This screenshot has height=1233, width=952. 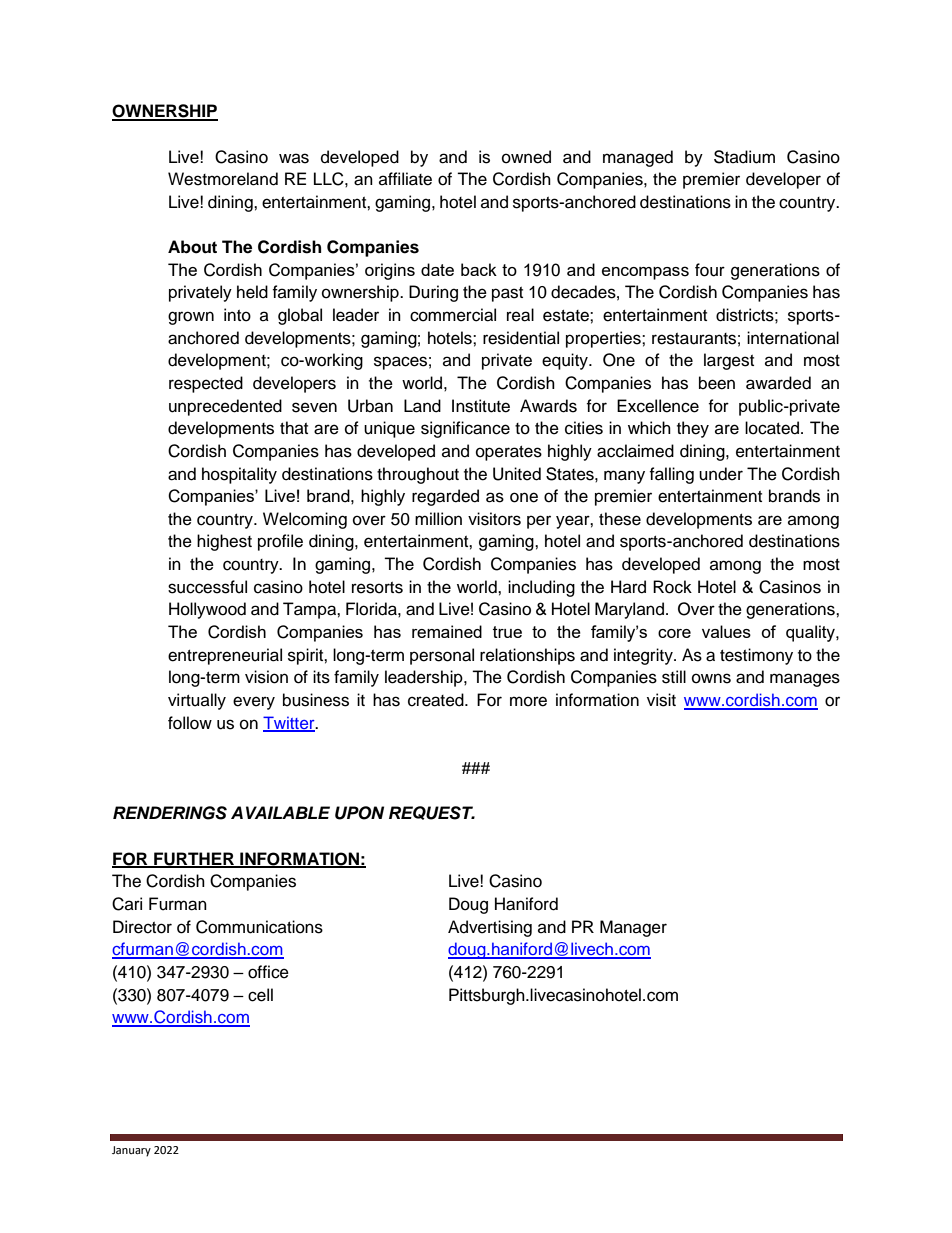 What do you see at coordinates (192, 247) in the screenshot?
I see `About` at bounding box center [192, 247].
